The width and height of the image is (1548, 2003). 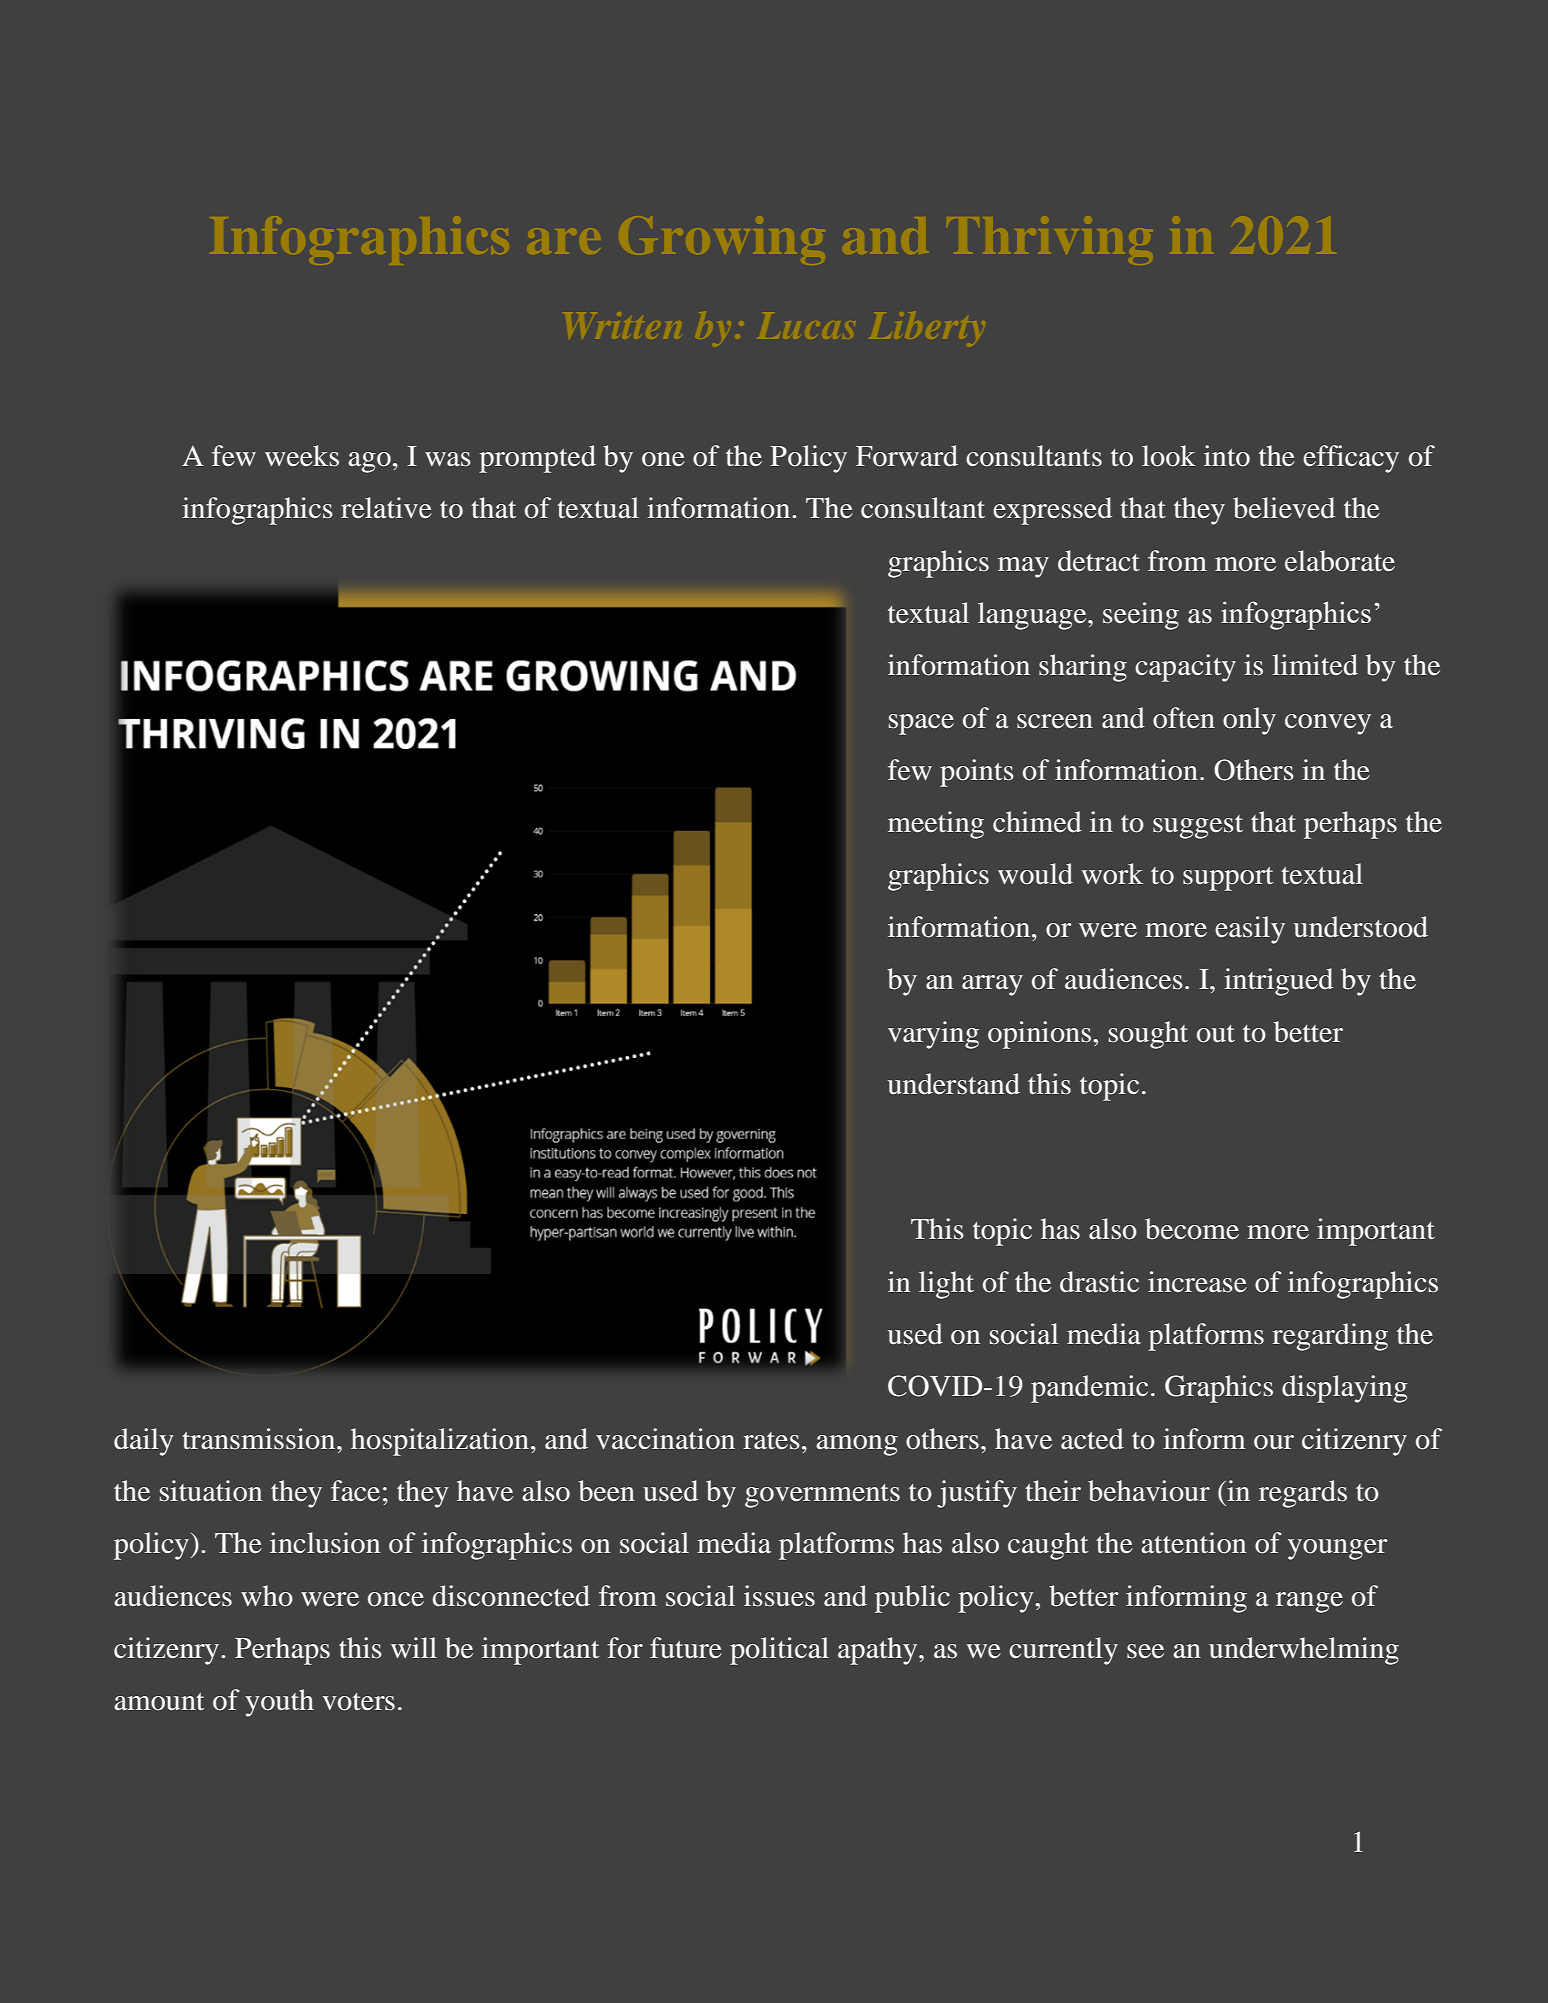 What do you see at coordinates (1197, 1282) in the image?
I see `increase` at bounding box center [1197, 1282].
